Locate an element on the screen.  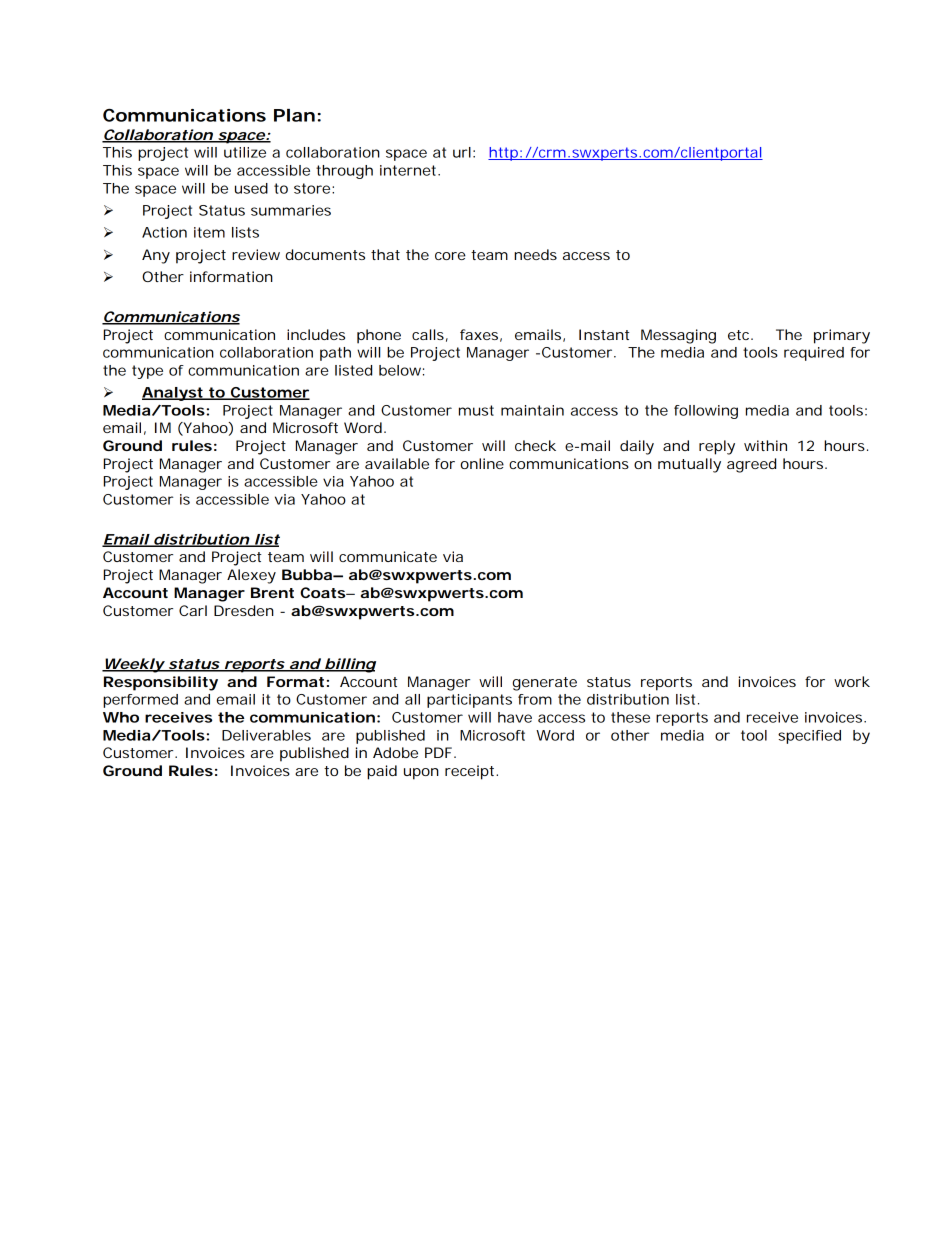
needs is located at coordinates (535, 254).
